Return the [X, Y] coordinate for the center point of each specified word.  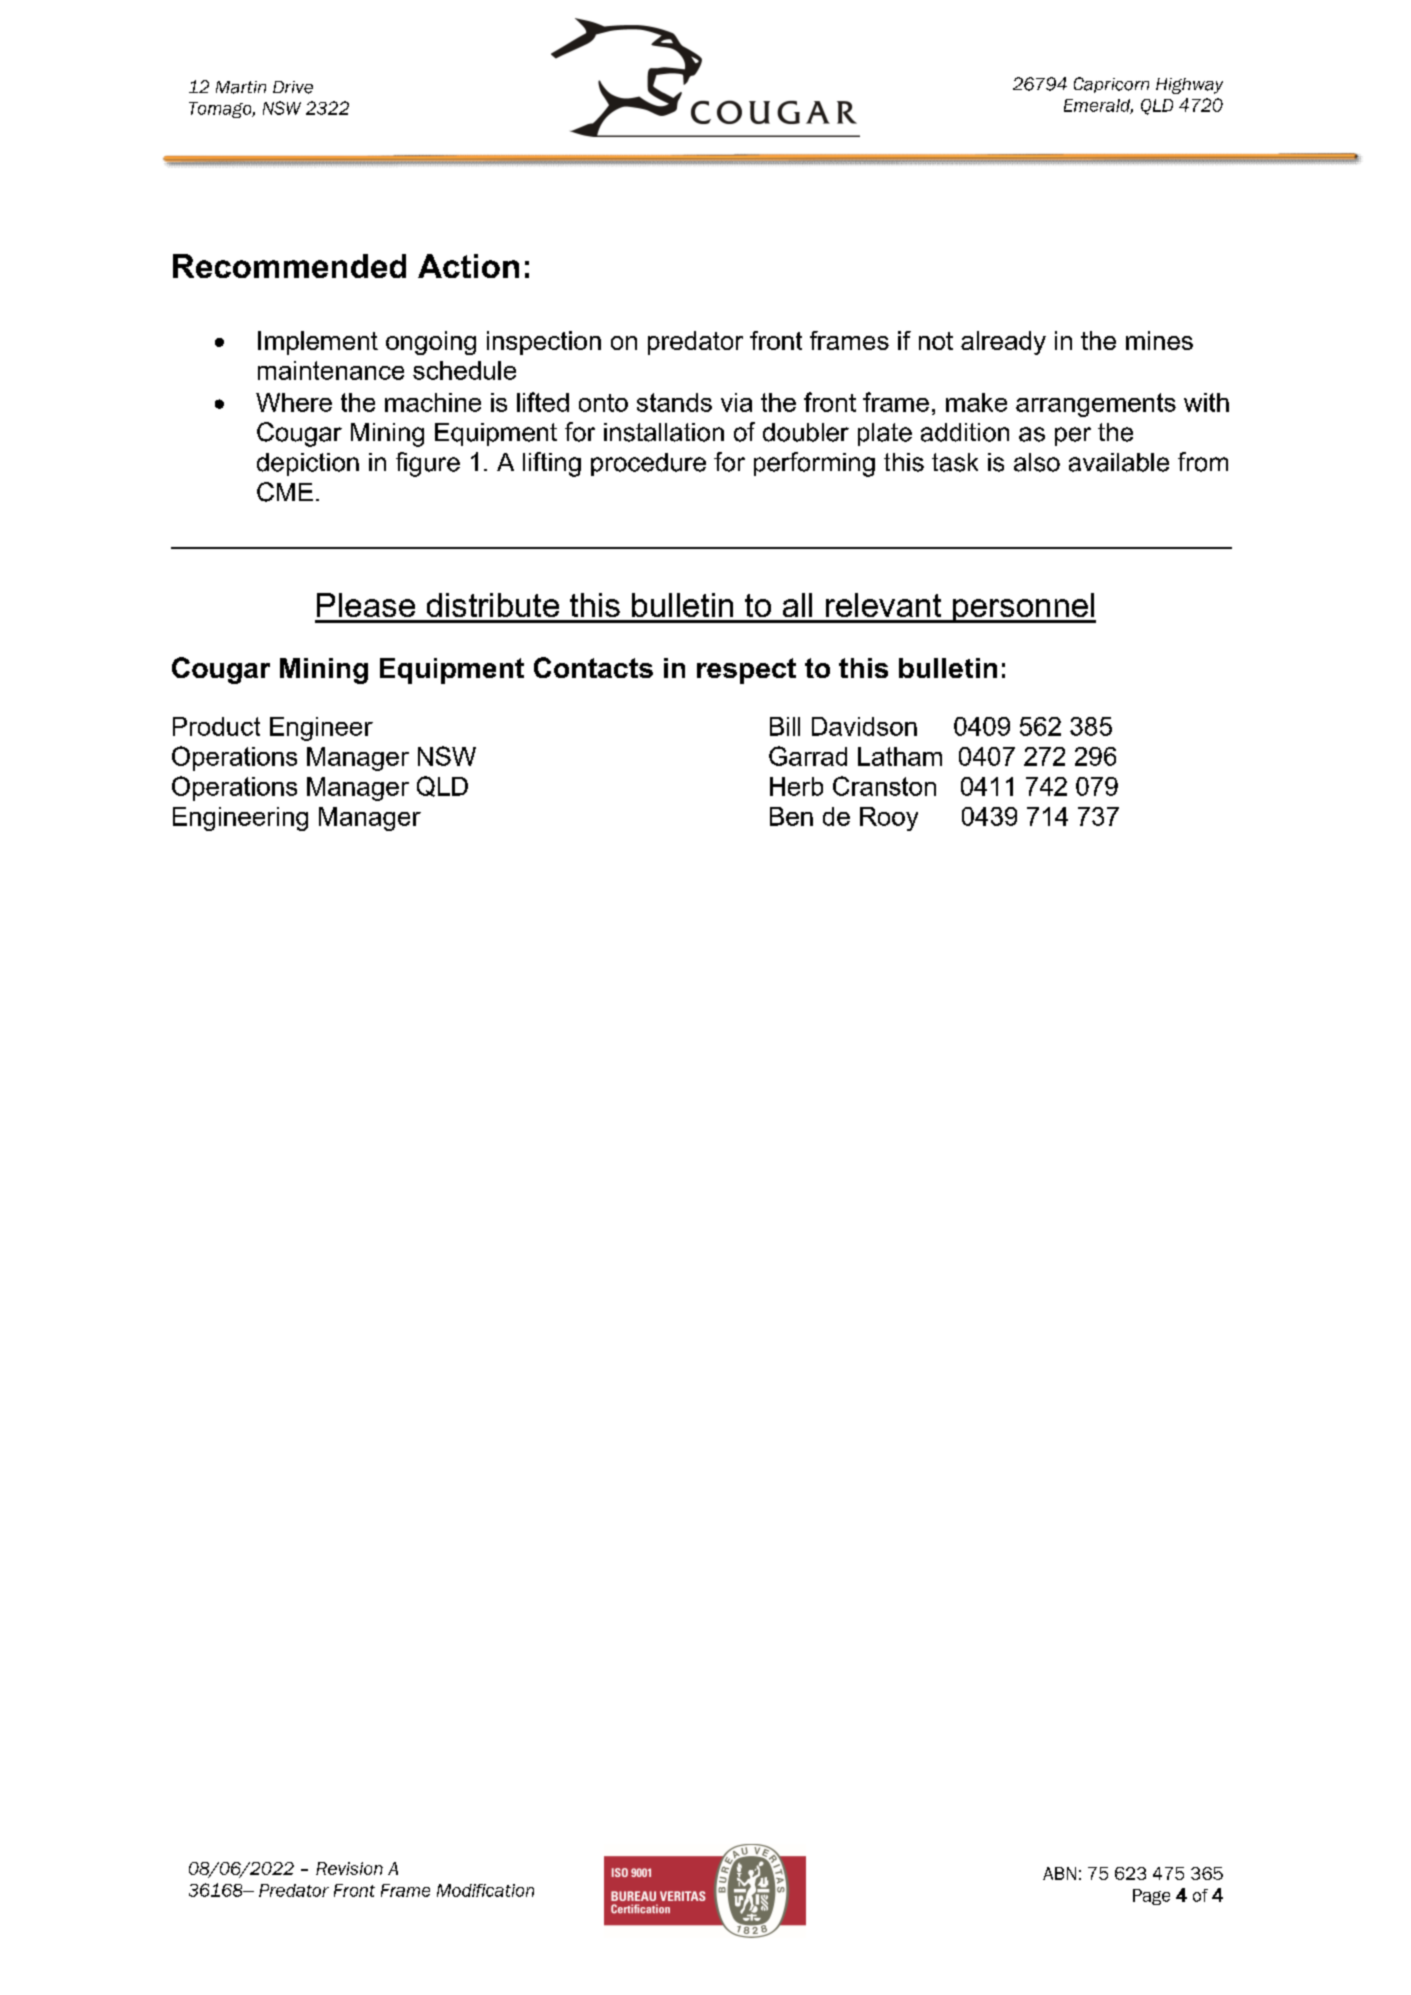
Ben [791, 816]
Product [216, 726]
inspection [544, 343]
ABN [1059, 1873]
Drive [293, 87]
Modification [485, 1890]
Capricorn [1111, 85]
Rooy [889, 819]
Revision [349, 1868]
